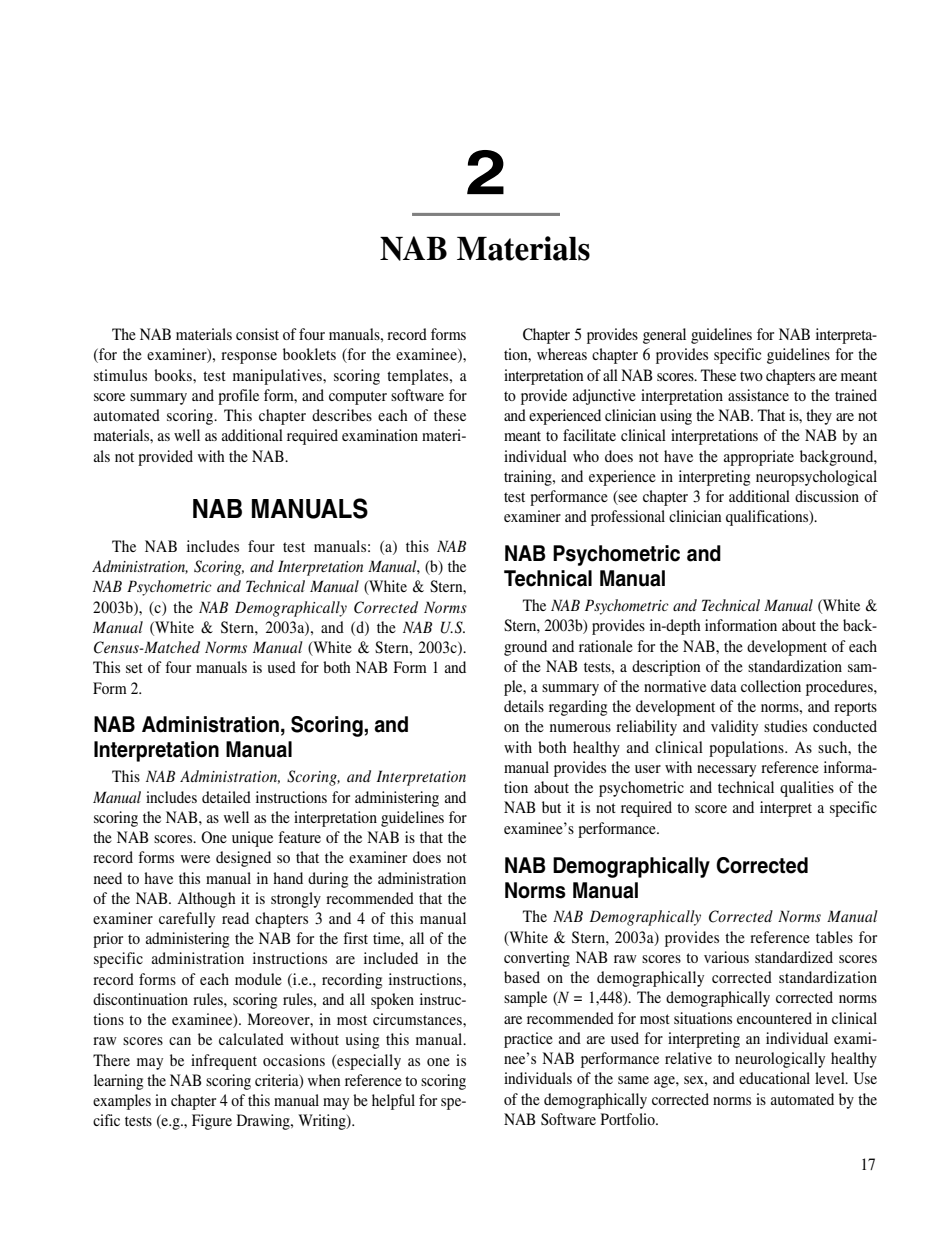 The width and height of the screenshot is (952, 1233). What do you see at coordinates (551, 807) in the screenshot?
I see `but` at bounding box center [551, 807].
